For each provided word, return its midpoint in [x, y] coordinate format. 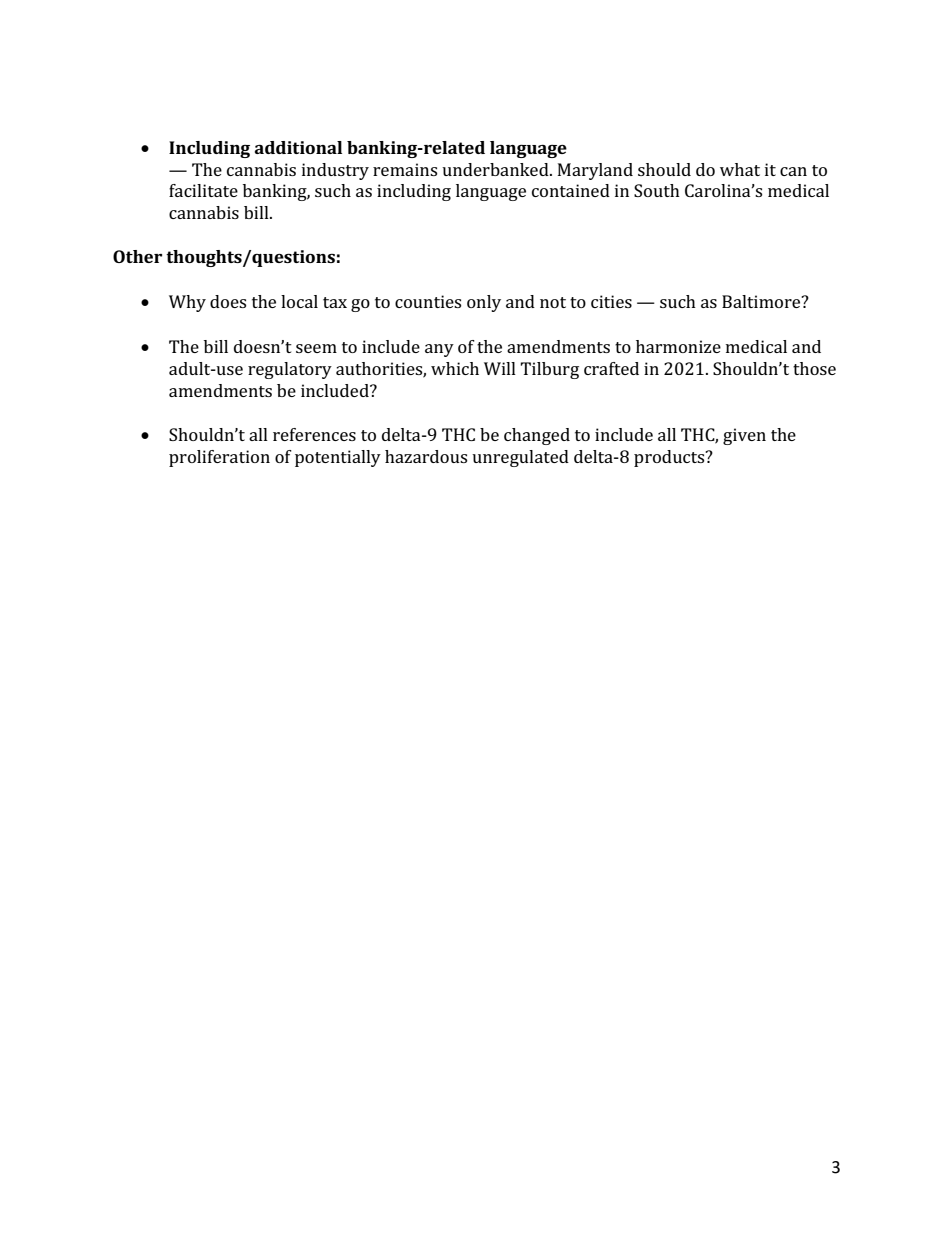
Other [137, 256]
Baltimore [762, 301]
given [744, 436]
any [439, 350]
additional [298, 147]
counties [428, 301]
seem [316, 348]
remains [405, 169]
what [740, 169]
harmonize [678, 346]
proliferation [219, 458]
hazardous [426, 456]
